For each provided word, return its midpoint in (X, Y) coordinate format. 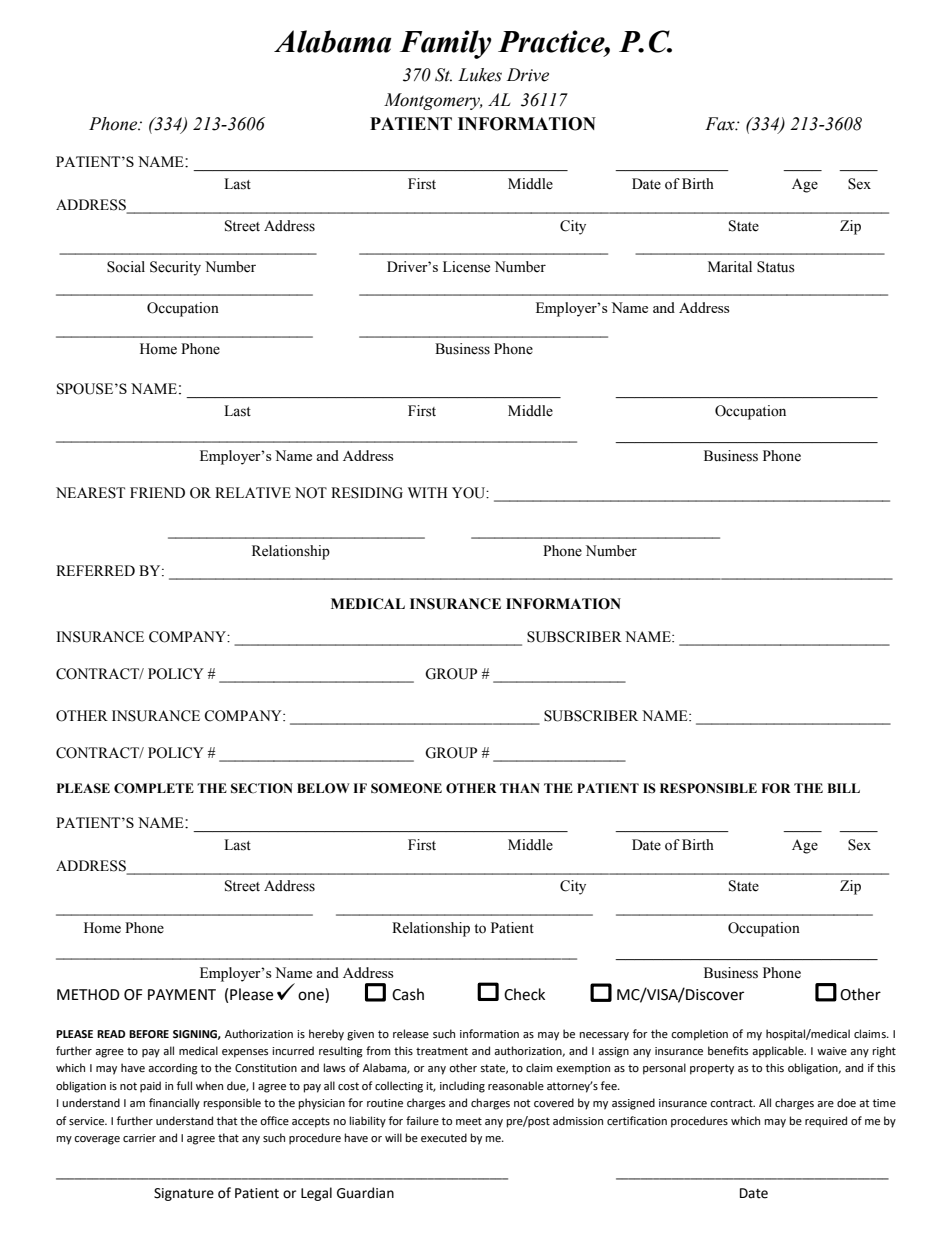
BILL (843, 788)
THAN (520, 788)
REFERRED (95, 570)
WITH (427, 492)
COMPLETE (154, 788)
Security (175, 268)
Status (776, 267)
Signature (184, 1194)
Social (126, 267)
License (466, 267)
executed (444, 1138)
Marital (730, 266)
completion (699, 1035)
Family (446, 44)
